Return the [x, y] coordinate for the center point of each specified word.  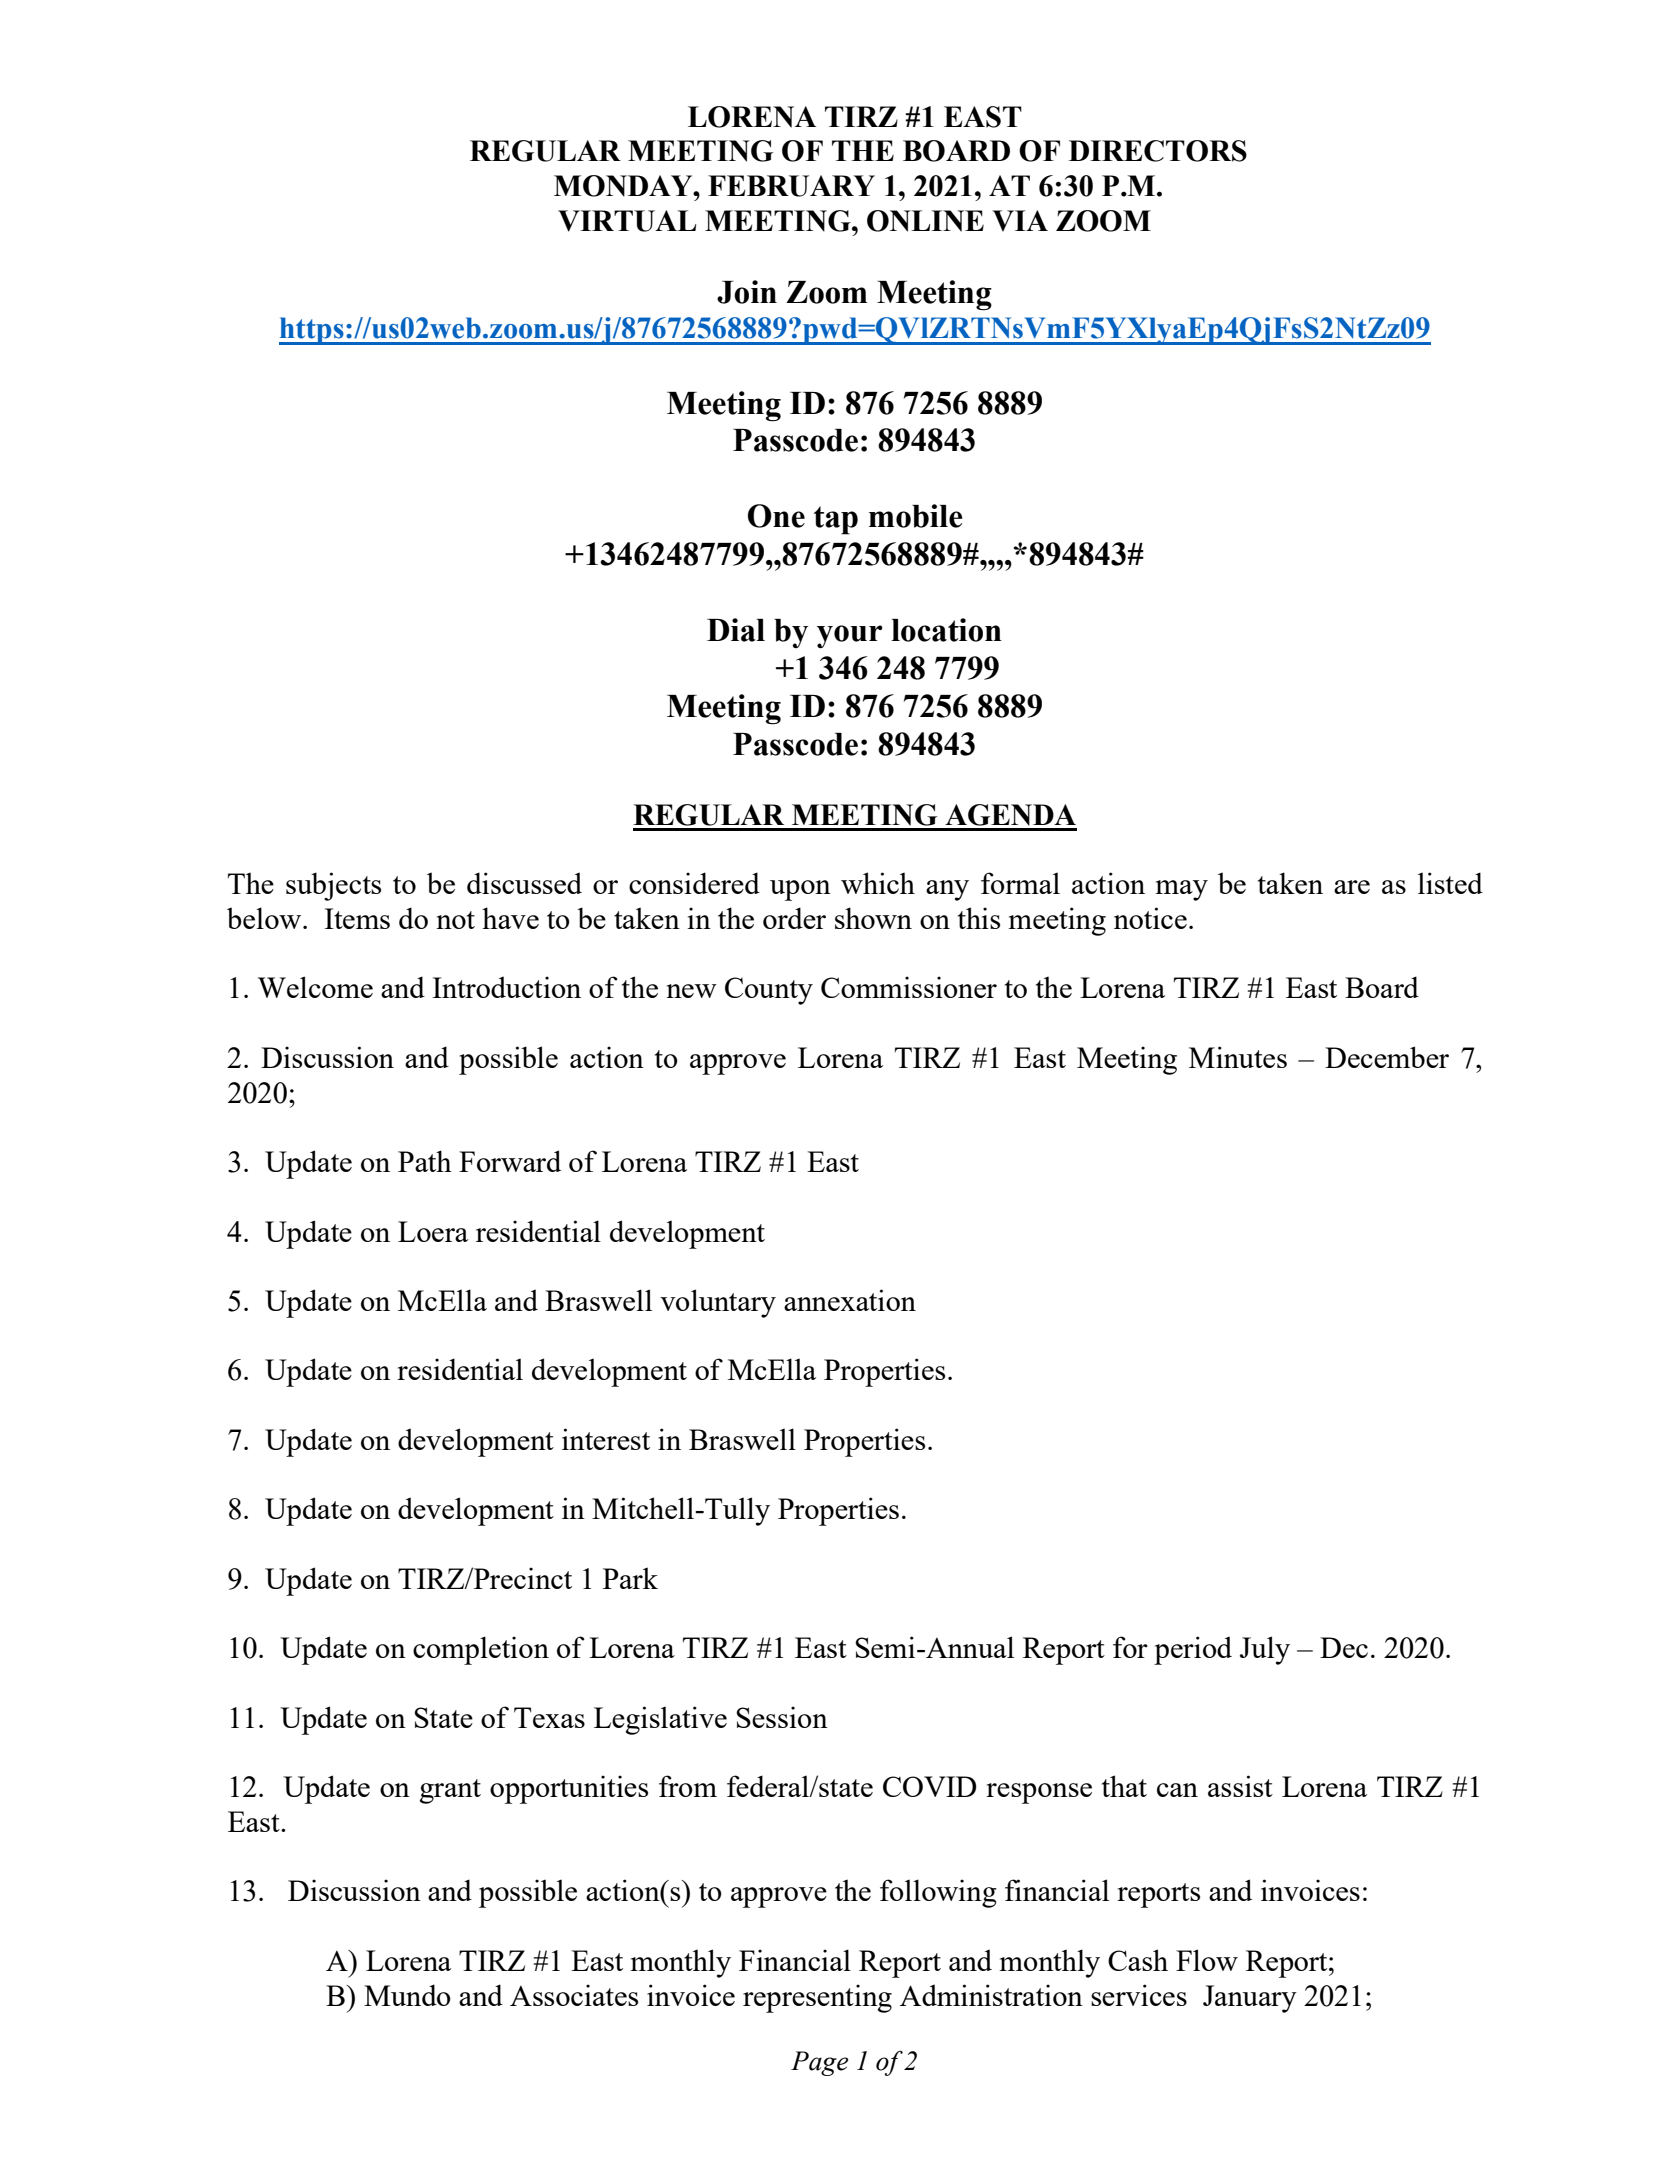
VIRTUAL [627, 221]
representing [817, 1998]
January [1250, 1999]
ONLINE [925, 221]
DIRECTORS [1158, 151]
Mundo [407, 1995]
